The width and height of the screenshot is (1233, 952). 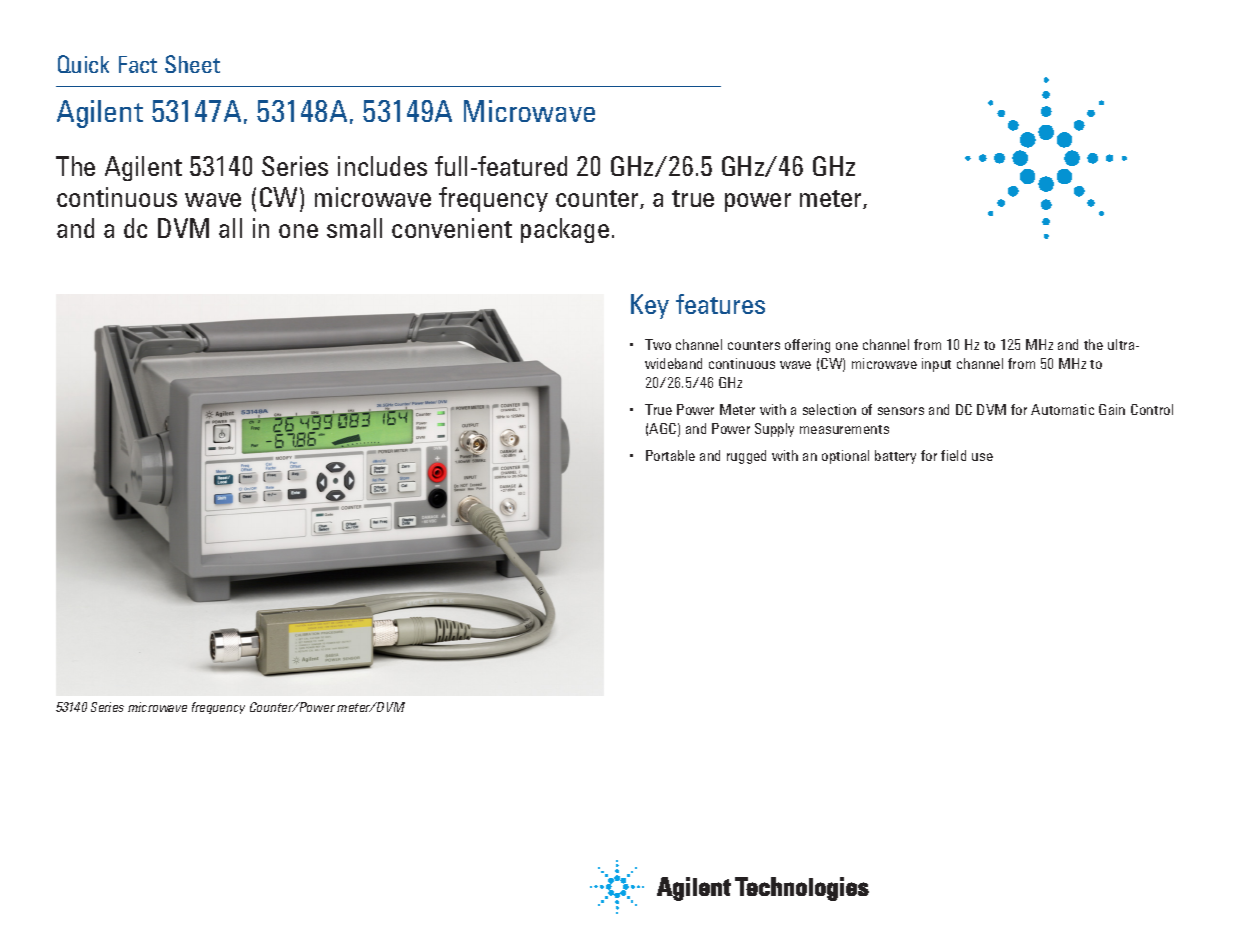 What do you see at coordinates (354, 228) in the screenshot?
I see `small` at bounding box center [354, 228].
